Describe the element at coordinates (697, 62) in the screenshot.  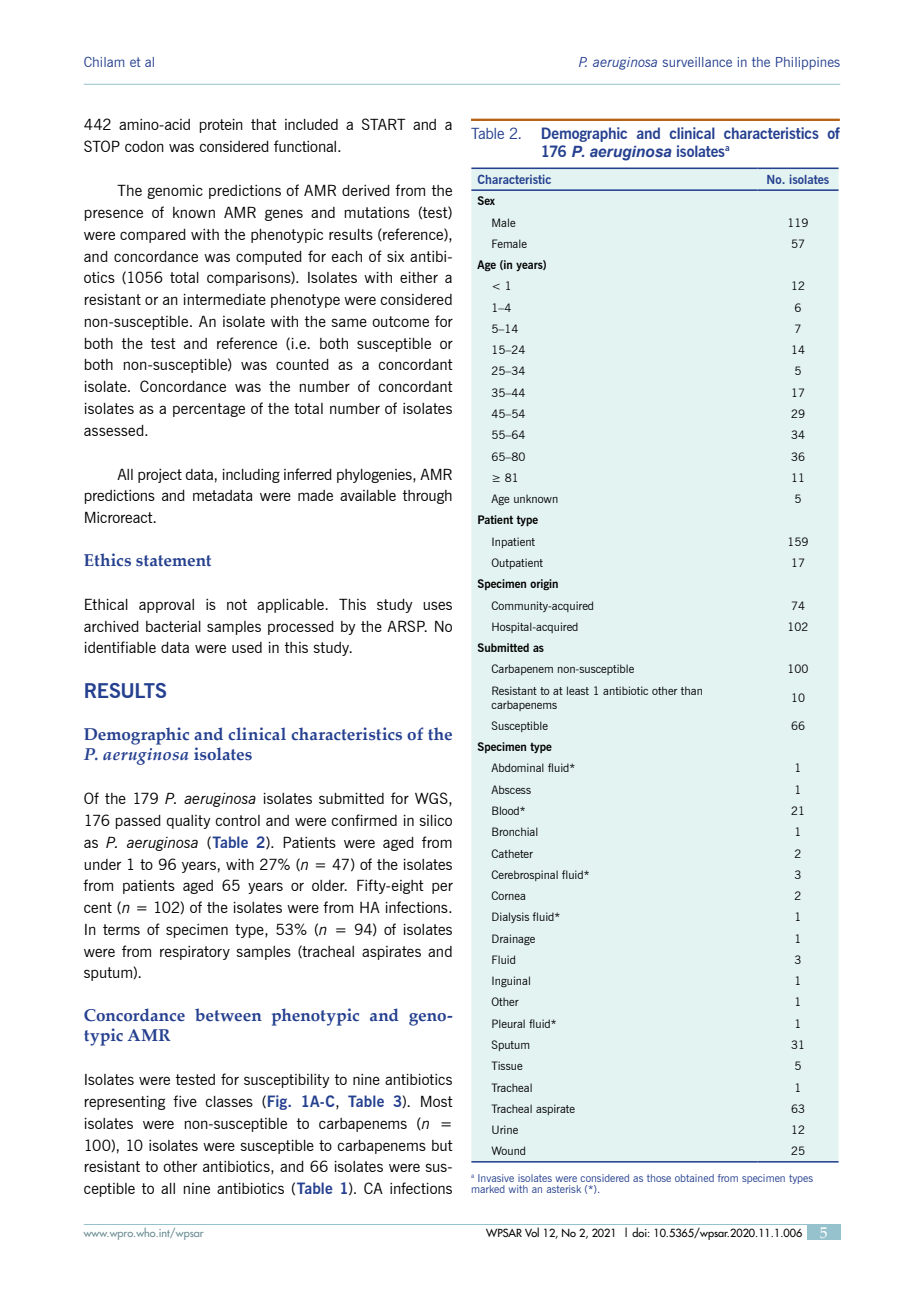
I see `surveillance` at that location.
